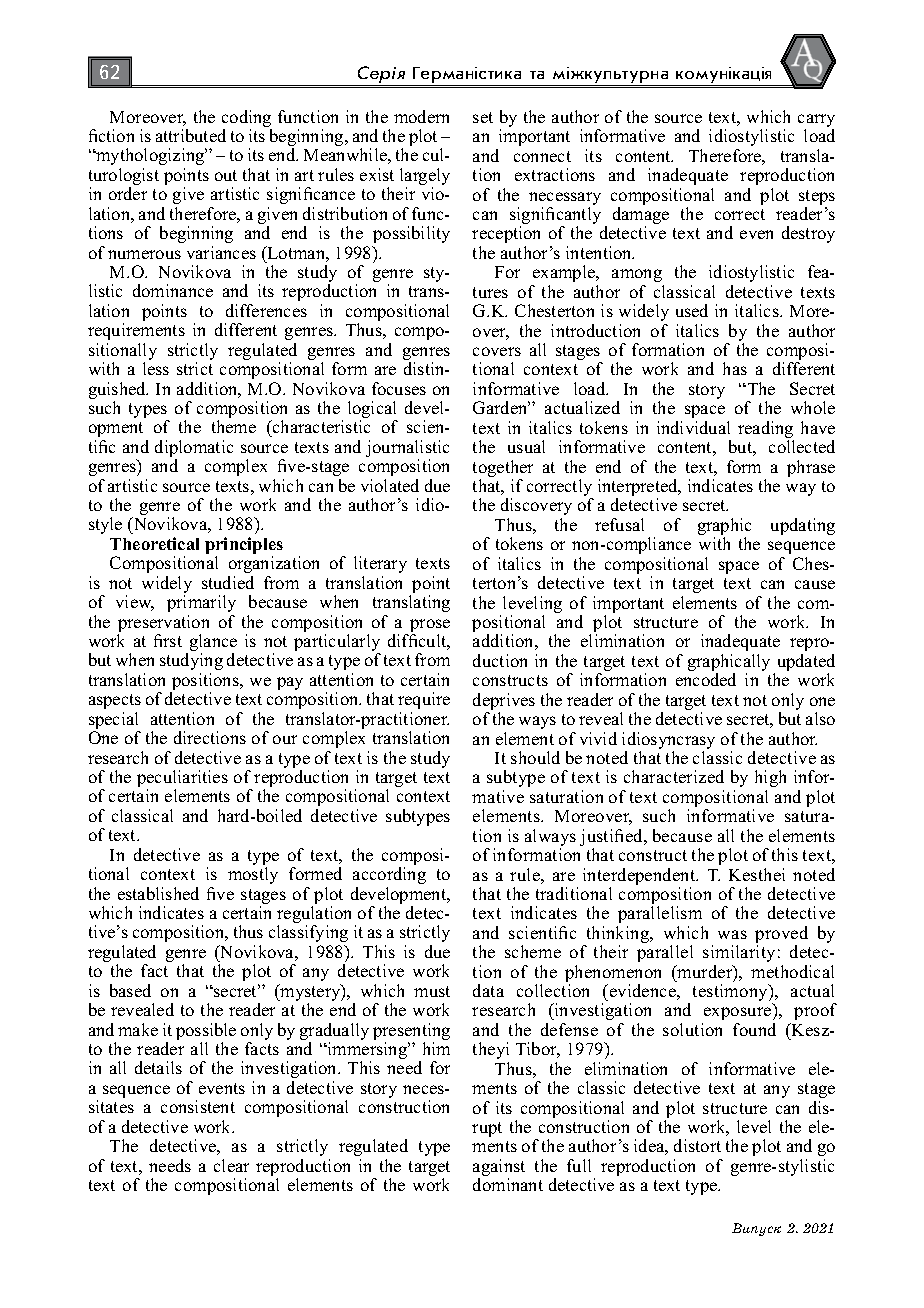 The image size is (924, 1308). What do you see at coordinates (399, 388) in the screenshot?
I see `focuses` at bounding box center [399, 388].
